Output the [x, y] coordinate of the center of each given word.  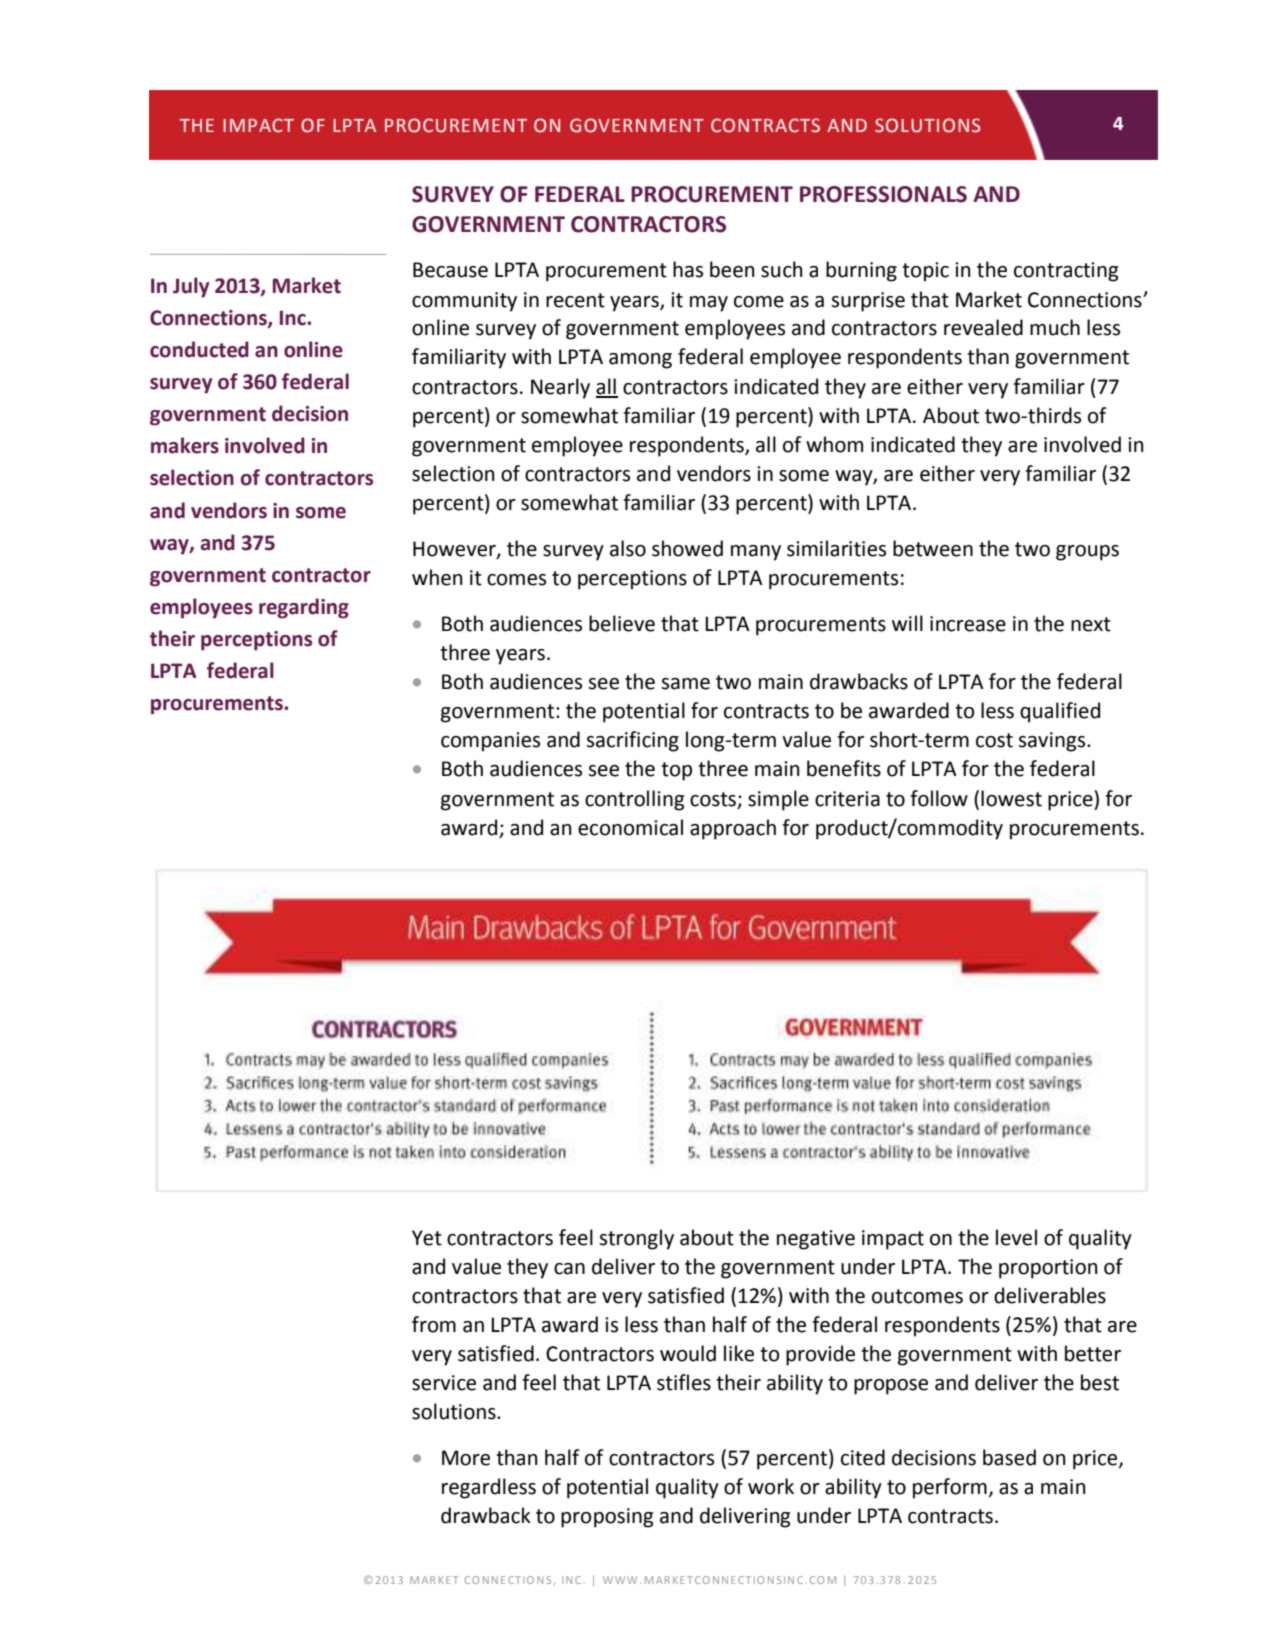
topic [925, 272]
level [1016, 1237]
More [466, 1458]
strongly [636, 1239]
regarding [304, 608]
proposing [607, 1518]
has [688, 269]
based [1009, 1457]
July [191, 287]
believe [622, 623]
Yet [427, 1238]
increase [968, 624]
